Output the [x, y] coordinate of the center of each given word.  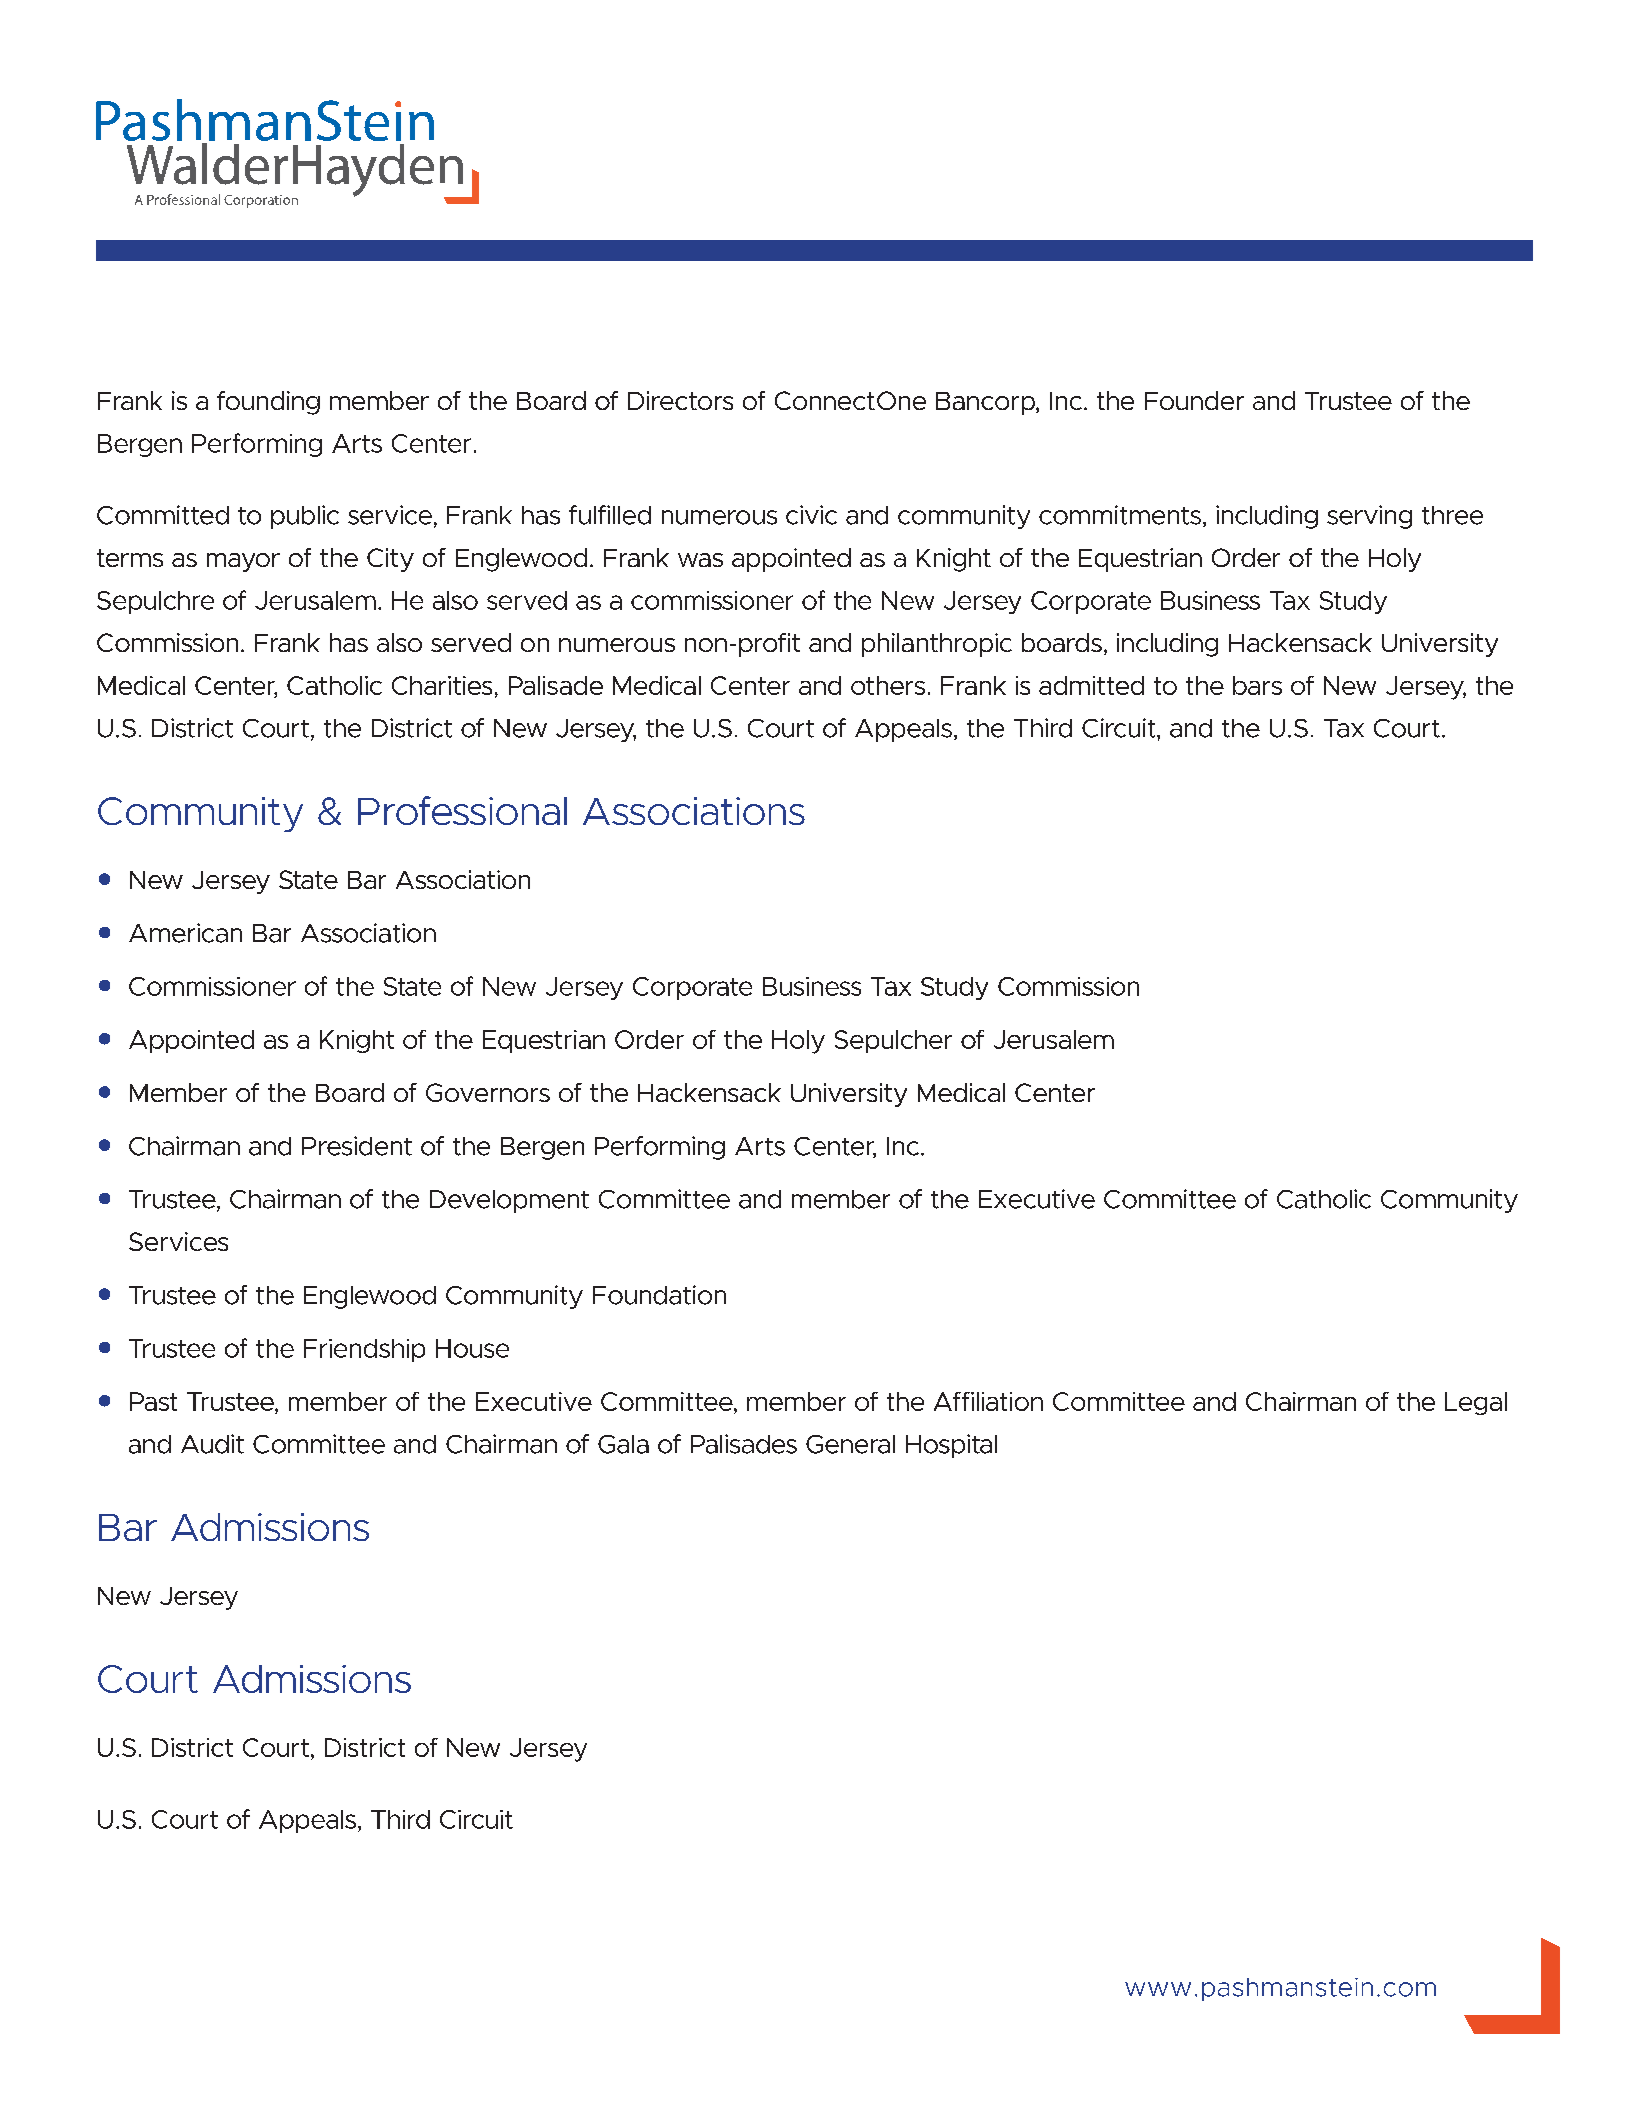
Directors [680, 400]
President [357, 1146]
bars [1257, 685]
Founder [1194, 400]
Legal [1476, 1403]
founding [268, 403]
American [185, 933]
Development [509, 1201]
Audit [212, 1444]
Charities [442, 685]
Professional [462, 810]
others [888, 685]
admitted [1091, 685]
